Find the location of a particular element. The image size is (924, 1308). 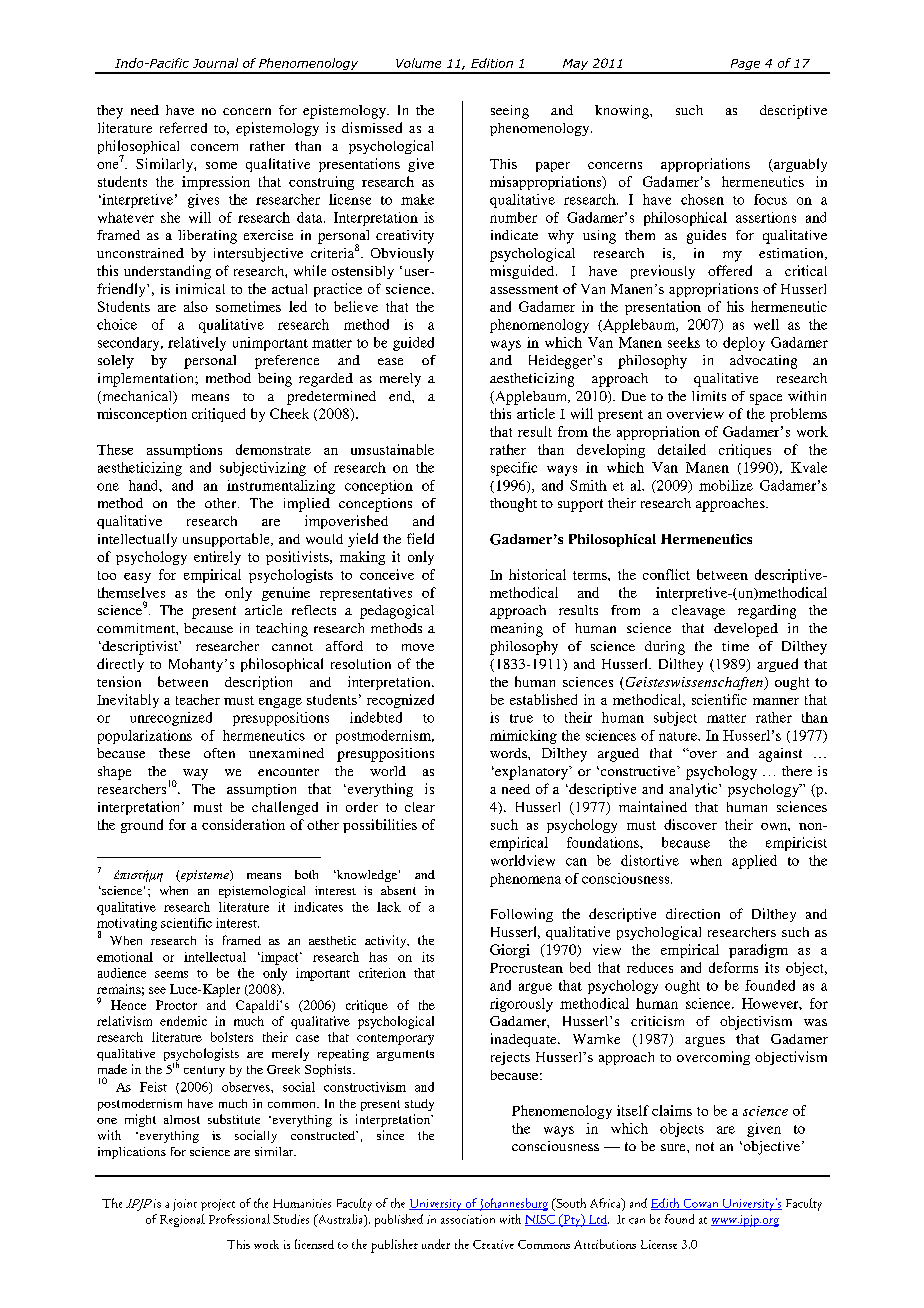

Cowan is located at coordinates (701, 1204).
